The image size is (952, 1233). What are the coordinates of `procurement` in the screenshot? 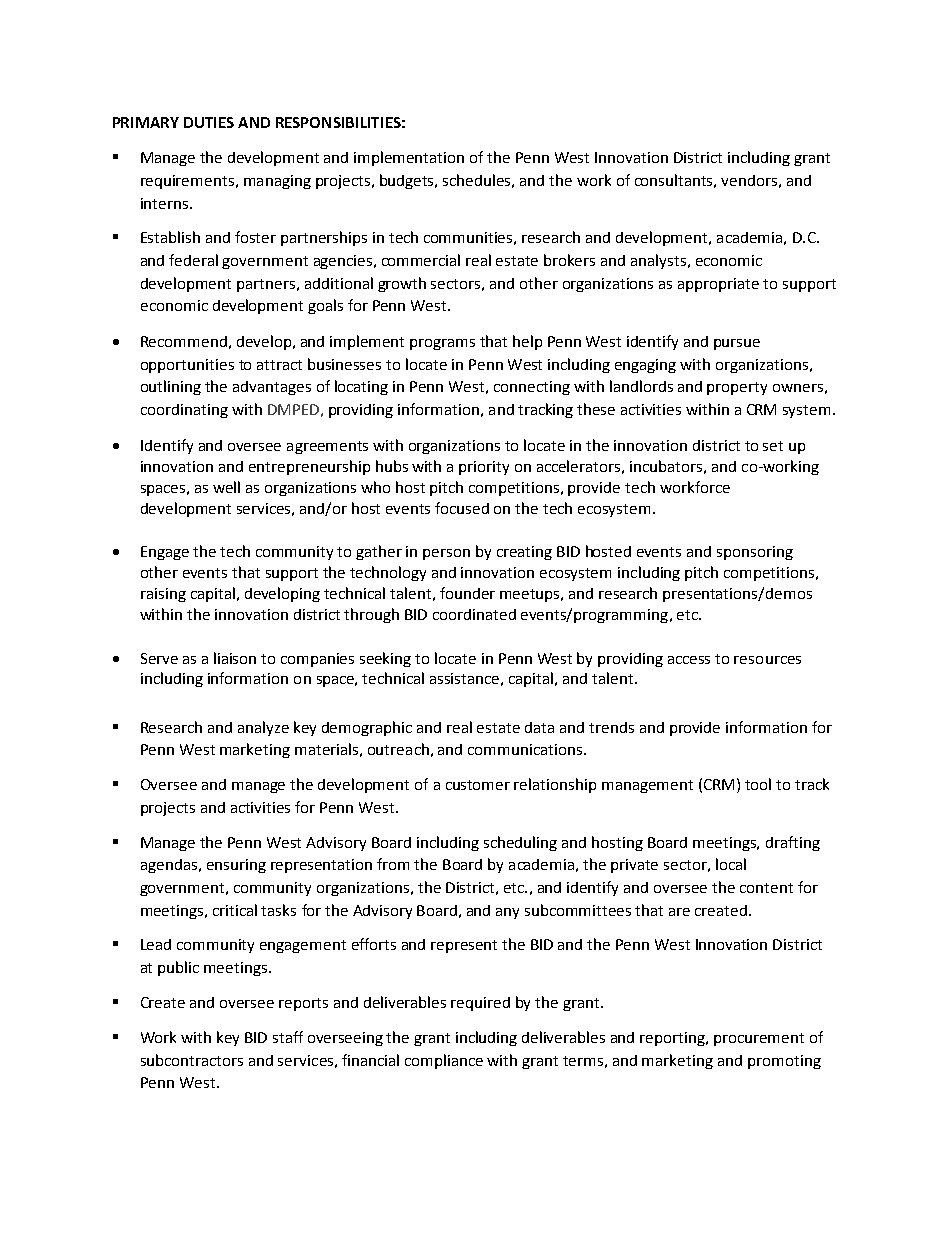 It's located at (759, 1039).
